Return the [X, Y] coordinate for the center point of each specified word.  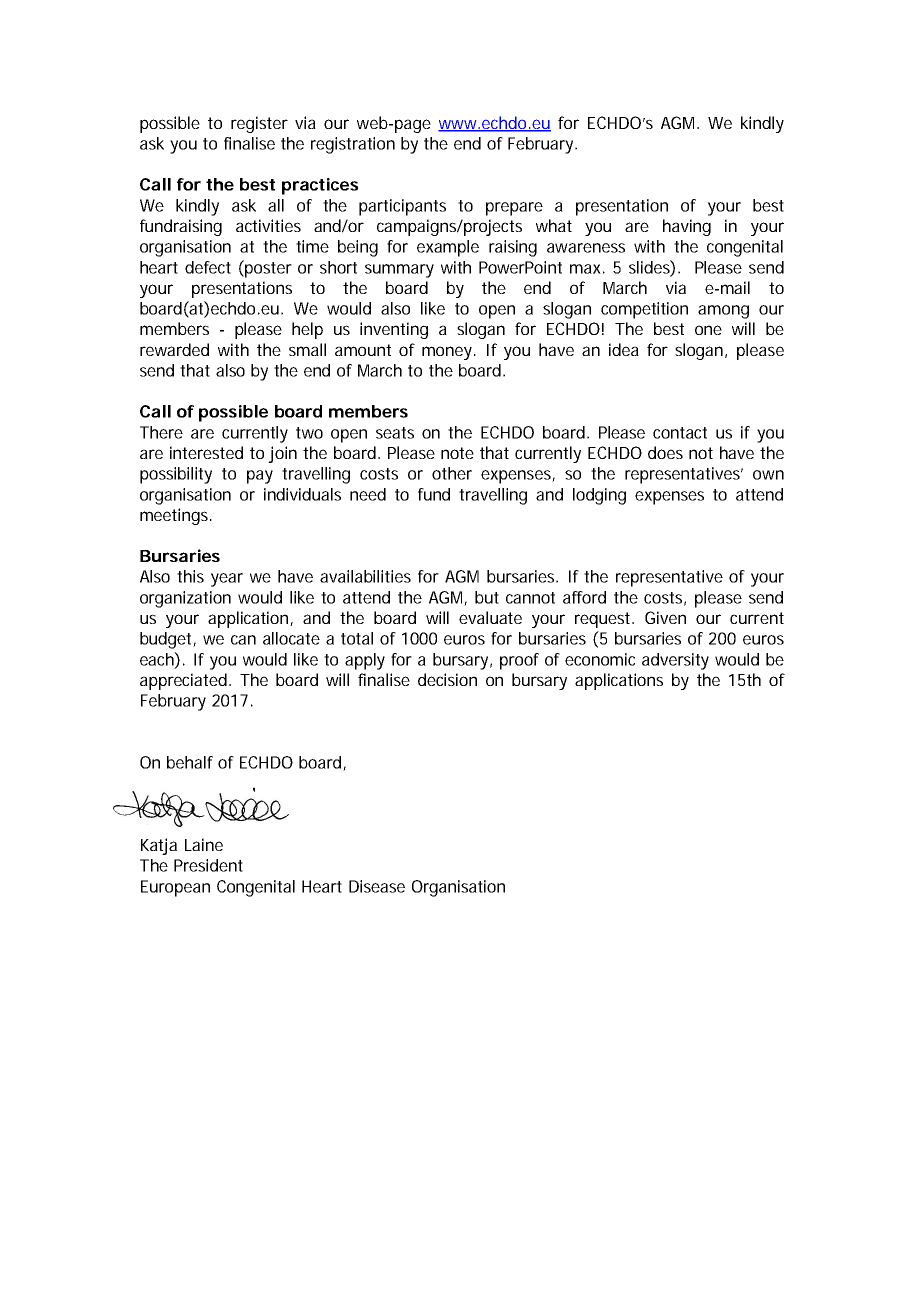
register [259, 124]
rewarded [174, 349]
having [687, 227]
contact [680, 433]
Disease [377, 886]
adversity [675, 661]
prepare [514, 209]
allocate [291, 638]
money [448, 353]
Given [665, 617]
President [208, 865]
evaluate [490, 617]
